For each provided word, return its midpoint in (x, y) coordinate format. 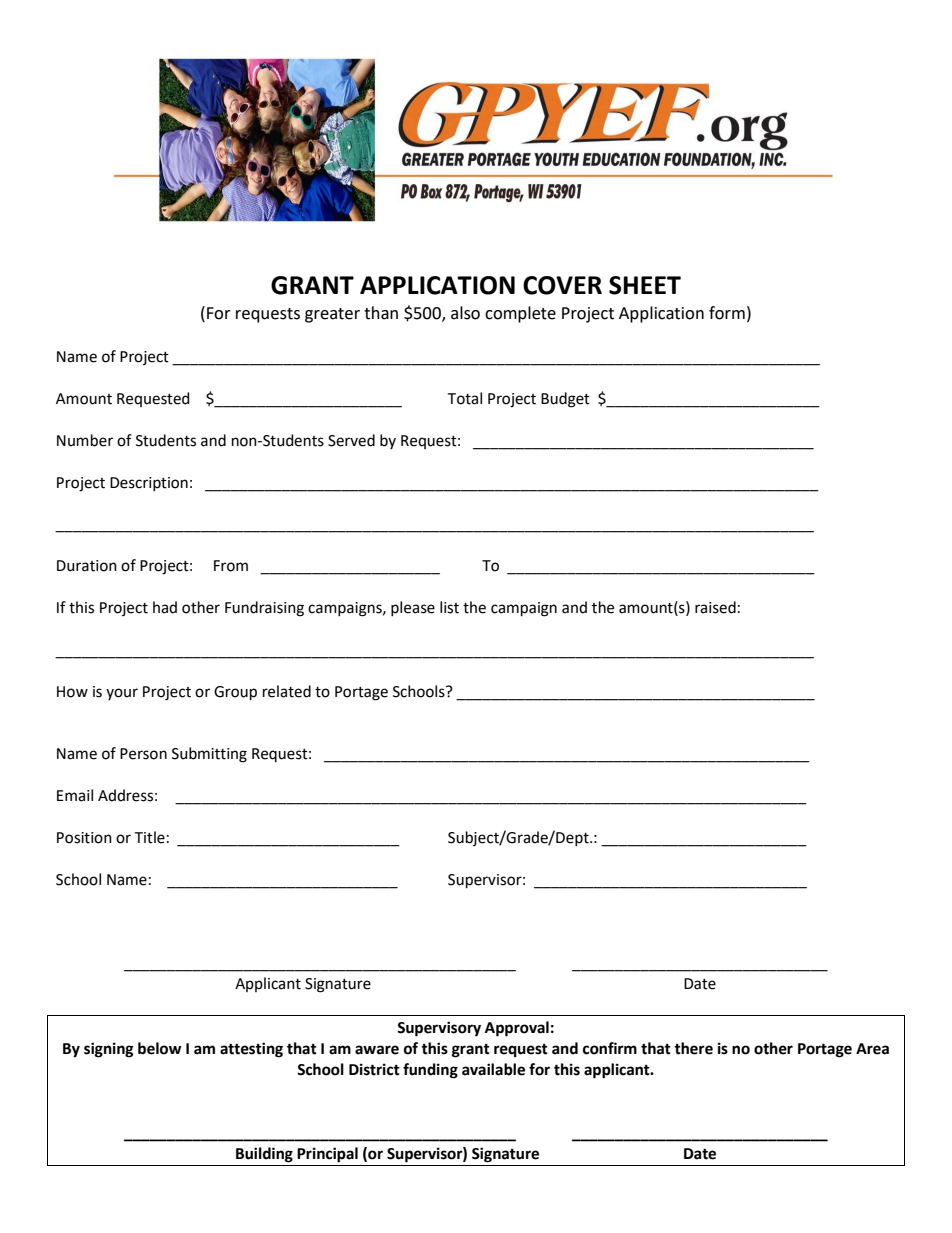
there (693, 1048)
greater (332, 315)
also (465, 313)
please (413, 608)
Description (149, 484)
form (727, 313)
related (287, 691)
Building (264, 1155)
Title (149, 837)
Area (872, 1049)
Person (143, 754)
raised (715, 607)
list (449, 607)
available (493, 1069)
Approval (517, 1029)
